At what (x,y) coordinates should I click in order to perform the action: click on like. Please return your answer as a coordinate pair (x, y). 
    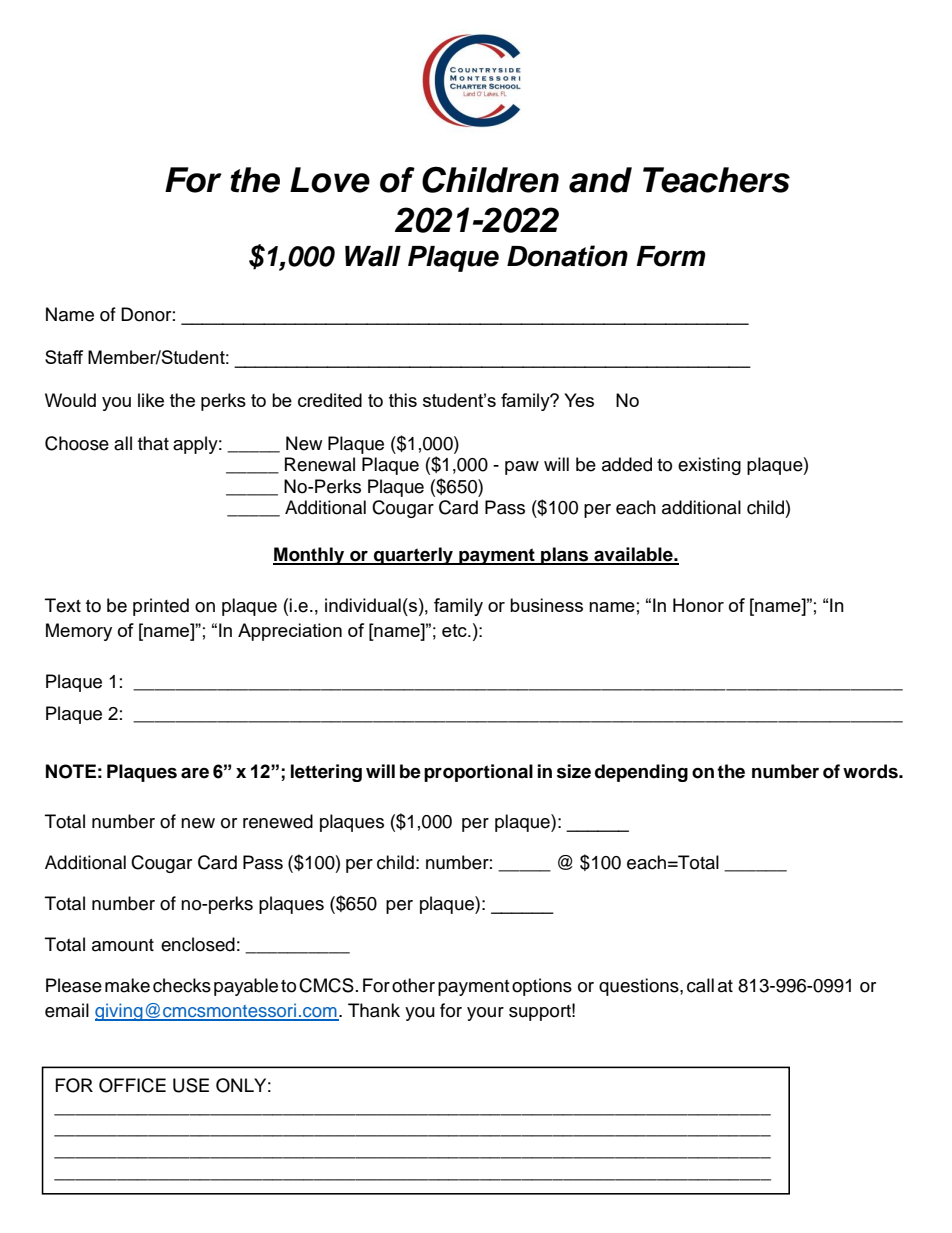
    Looking at the image, I should click on (151, 400).
